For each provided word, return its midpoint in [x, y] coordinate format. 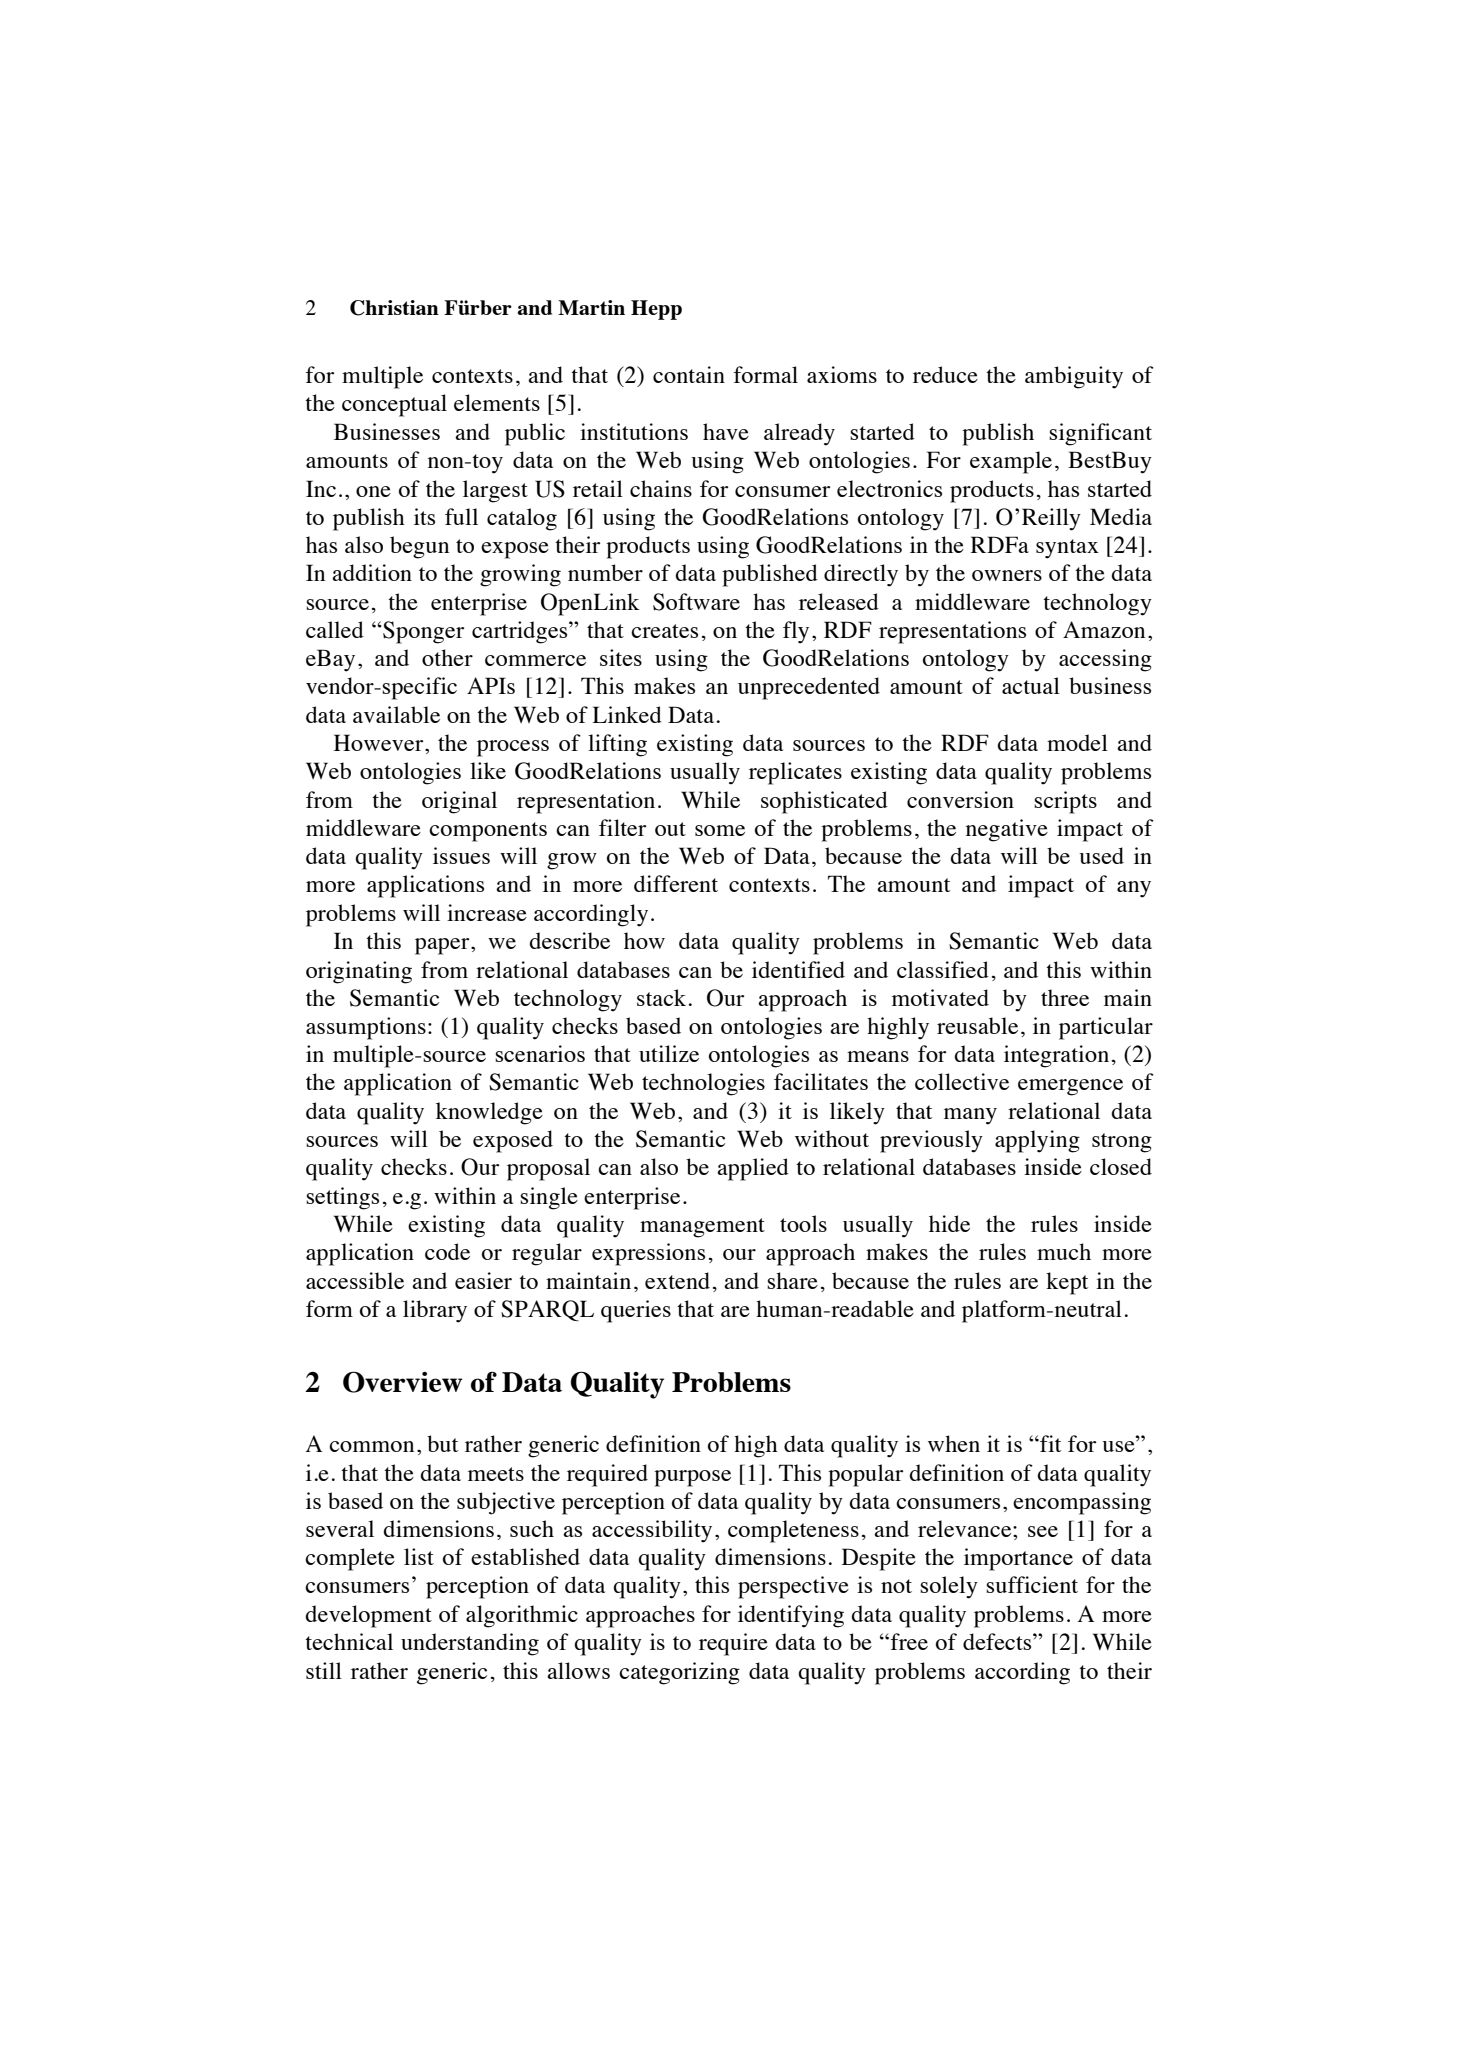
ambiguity [1074, 377]
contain [689, 374]
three [1065, 997]
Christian [394, 308]
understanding [470, 1644]
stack [661, 997]
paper [443, 946]
